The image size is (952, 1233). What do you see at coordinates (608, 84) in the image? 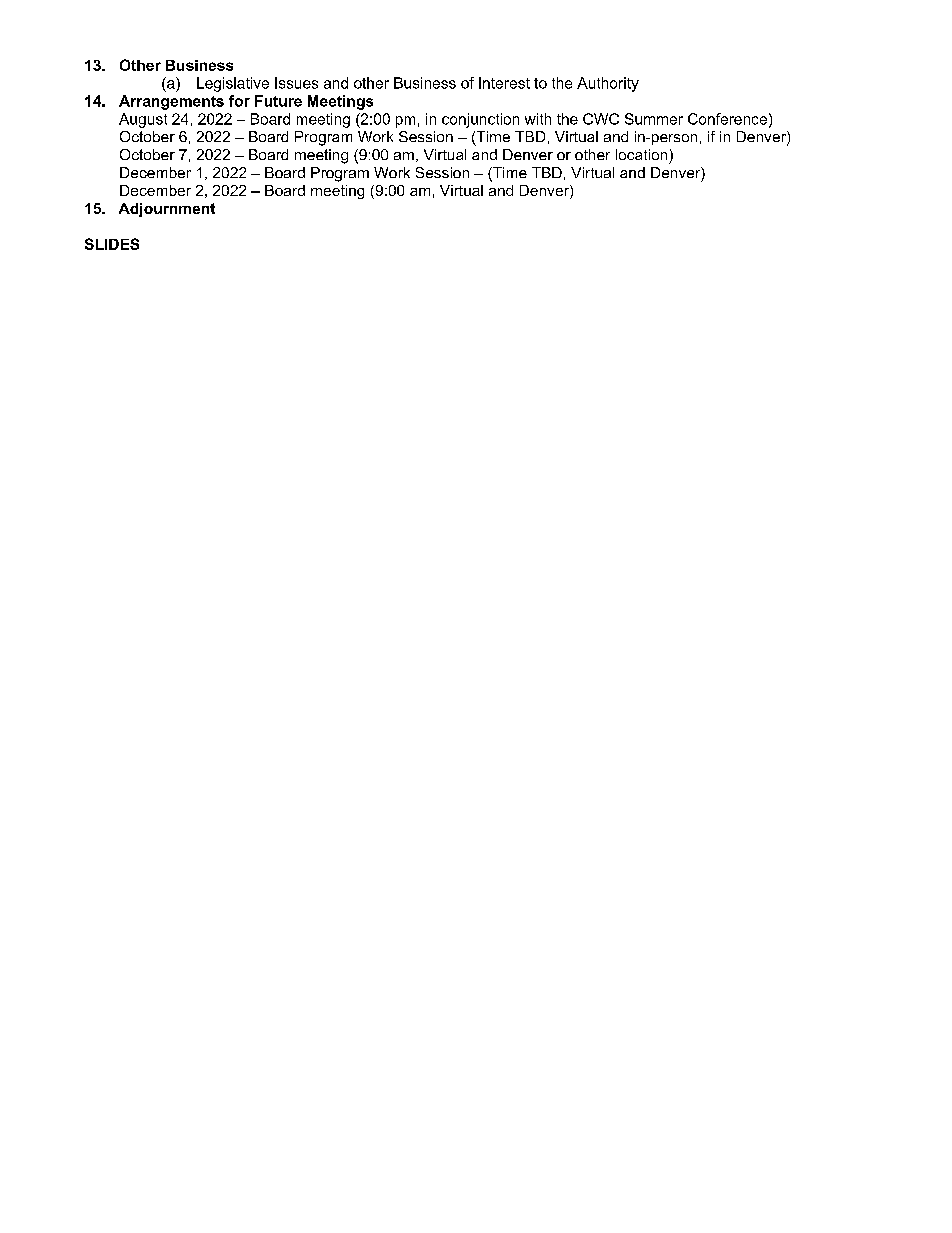
I see `Authority` at bounding box center [608, 84].
